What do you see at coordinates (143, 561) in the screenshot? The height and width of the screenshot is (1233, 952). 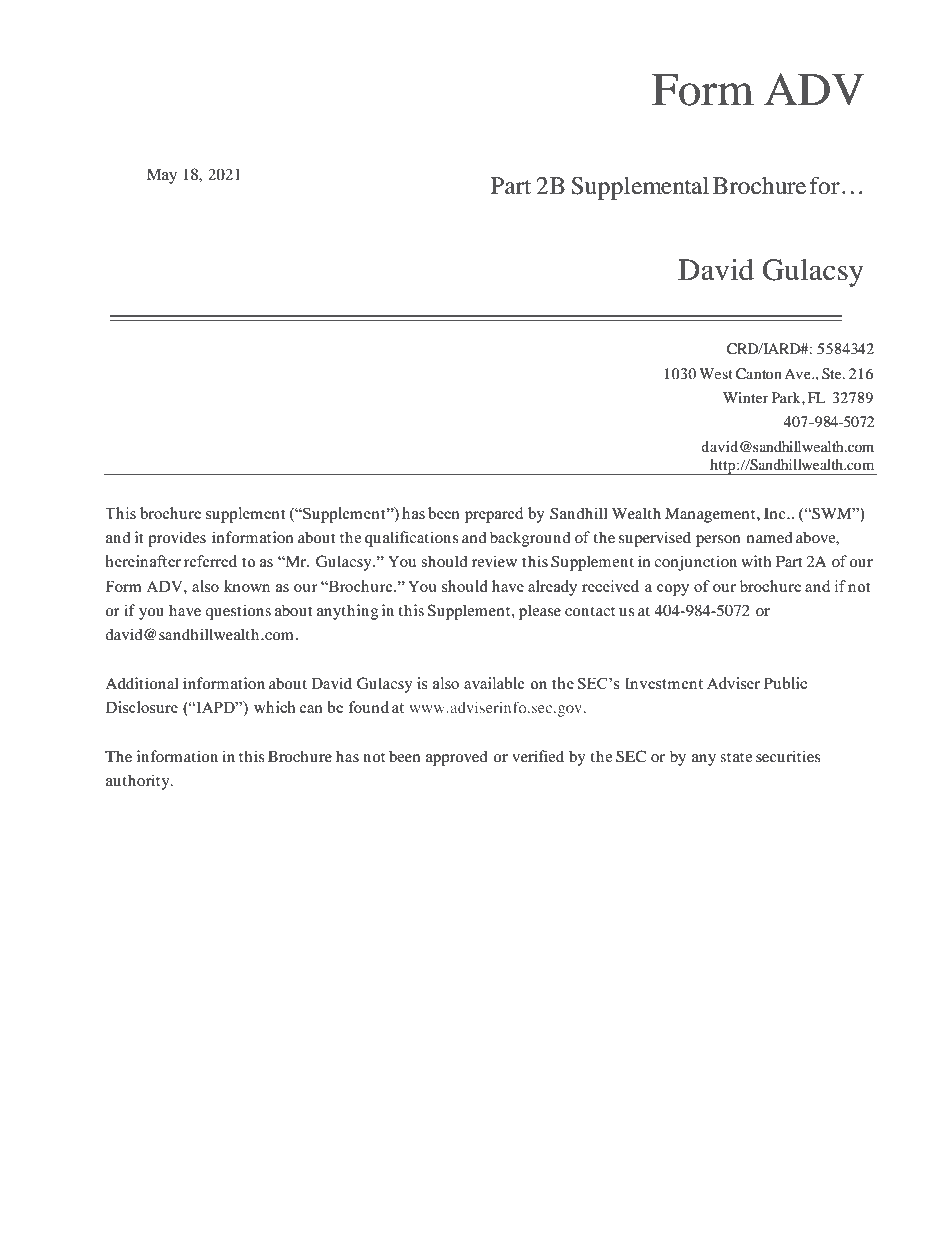 I see `hereinafter` at bounding box center [143, 561].
